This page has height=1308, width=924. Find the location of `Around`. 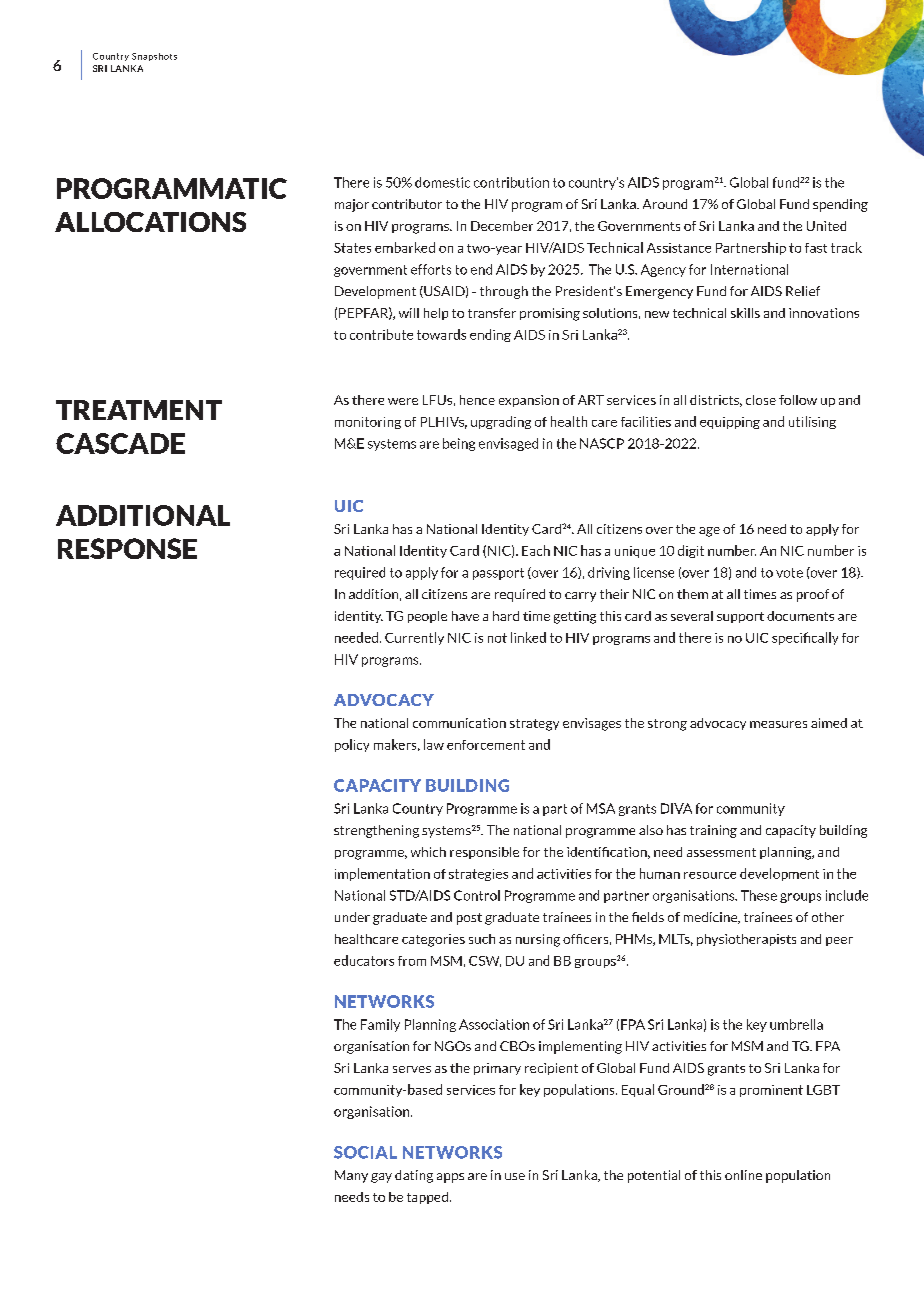

Around is located at coordinates (665, 204).
